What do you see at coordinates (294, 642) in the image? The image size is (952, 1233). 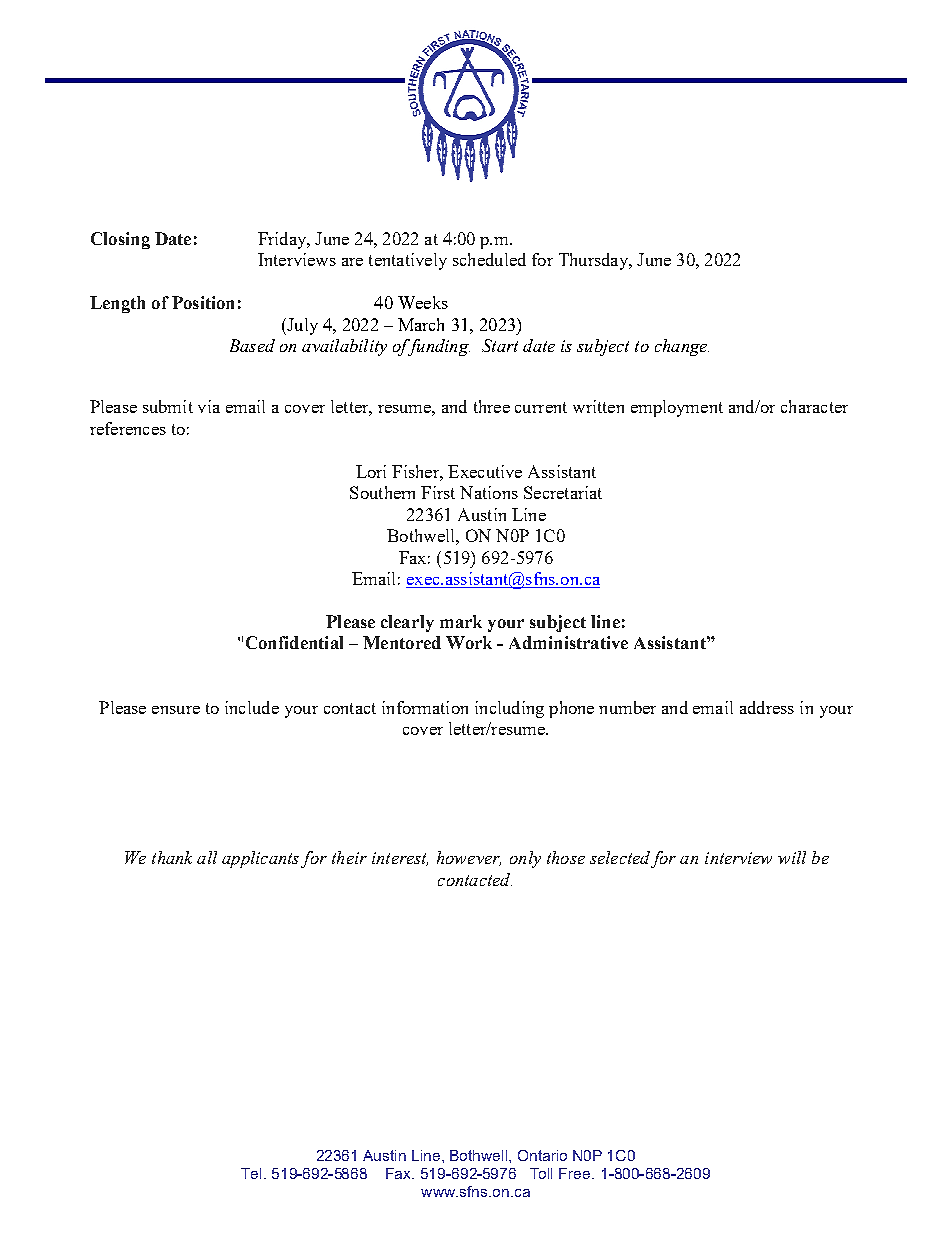 I see `Confidential` at bounding box center [294, 642].
